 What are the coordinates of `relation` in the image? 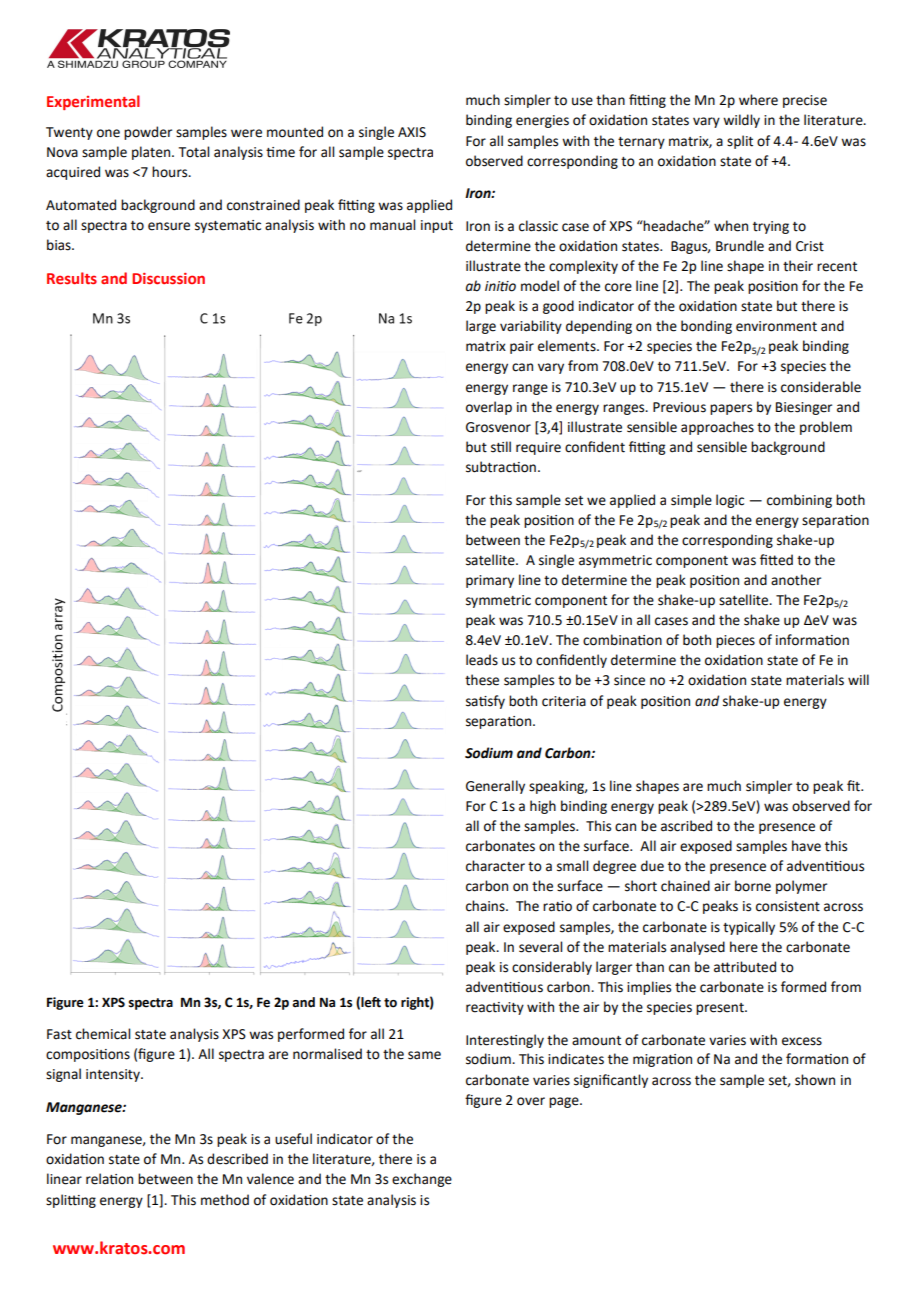 It's located at (109, 1179).
